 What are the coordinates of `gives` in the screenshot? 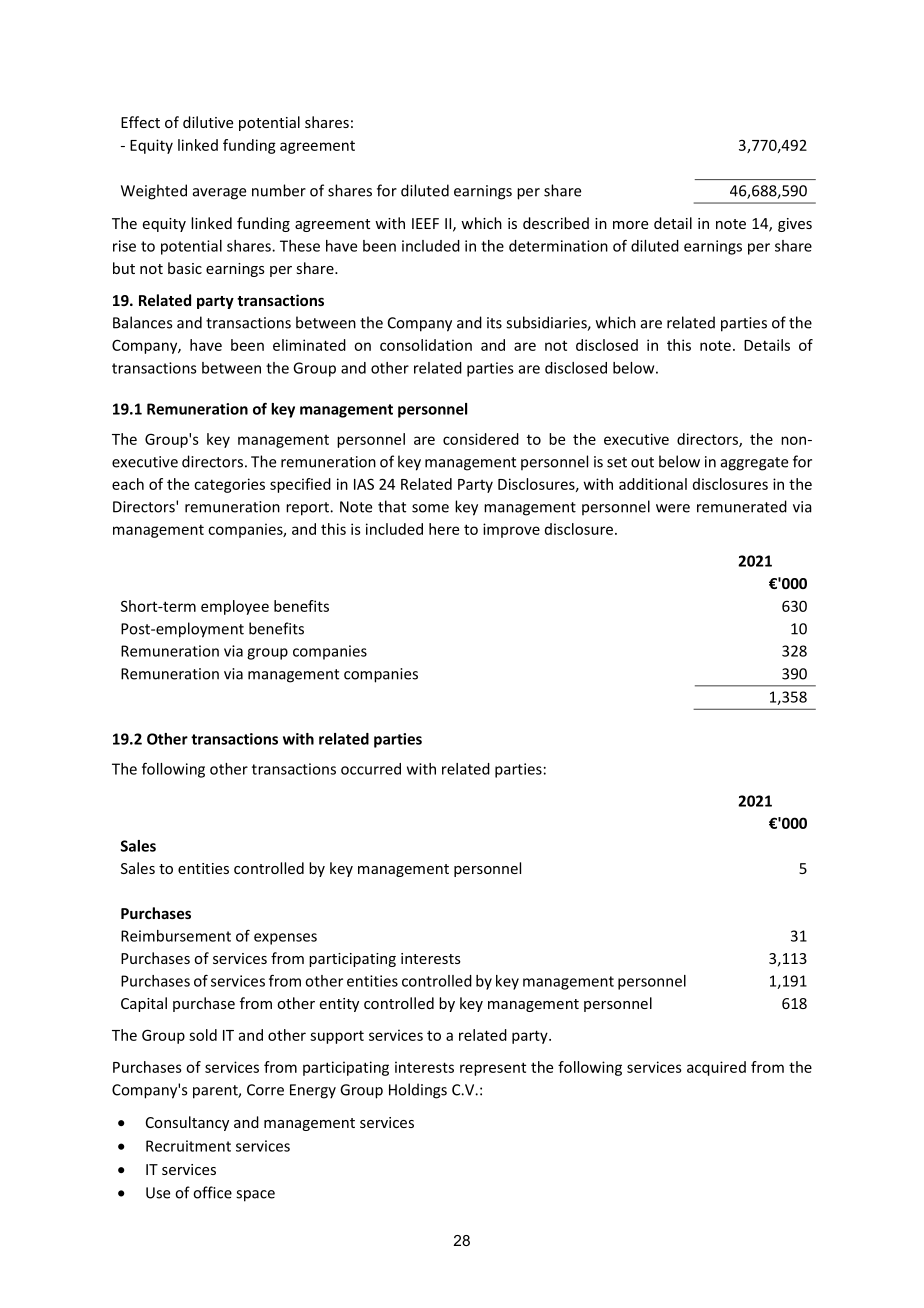 It's located at (795, 225).
